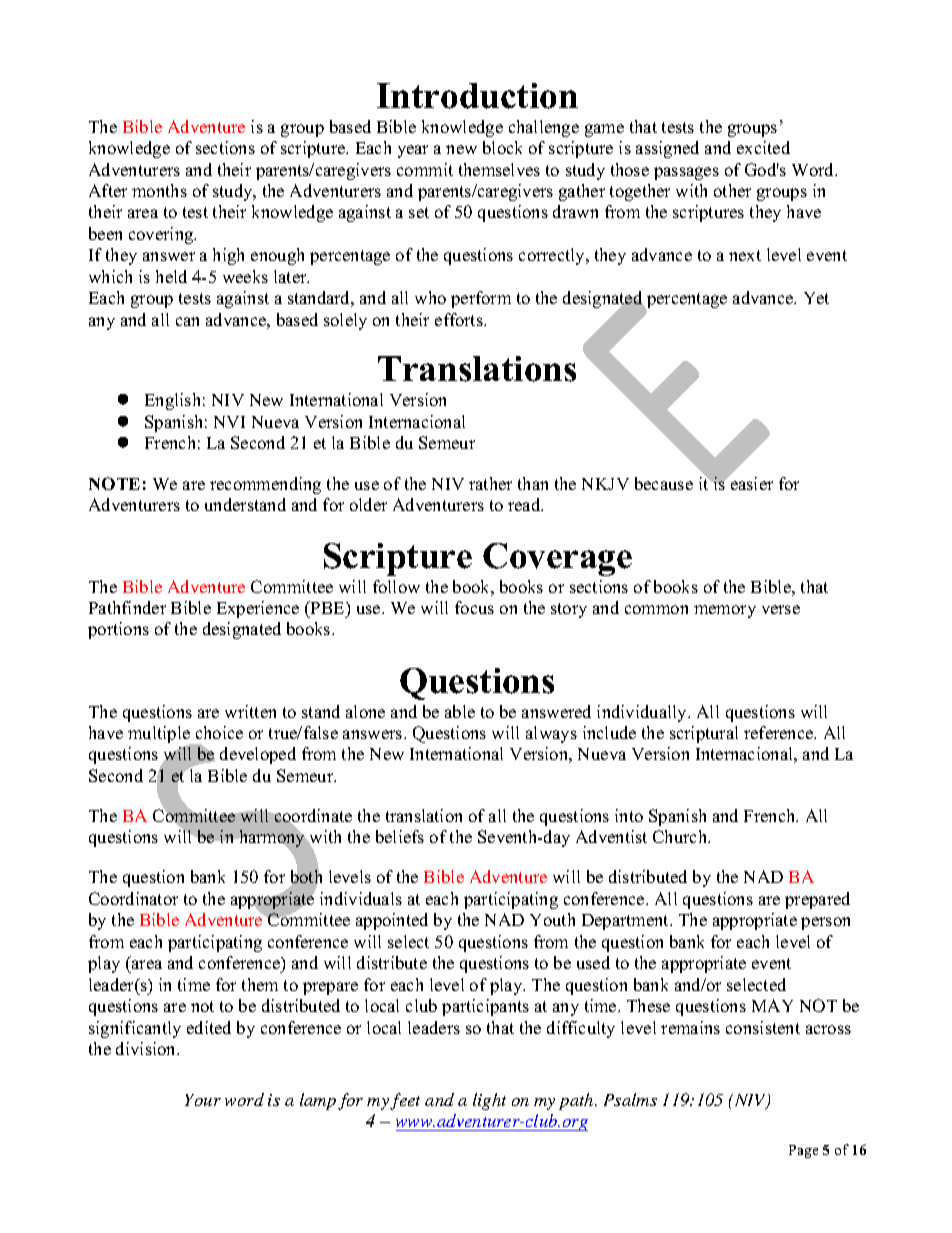  What do you see at coordinates (477, 96) in the screenshot?
I see `Introduction` at bounding box center [477, 96].
